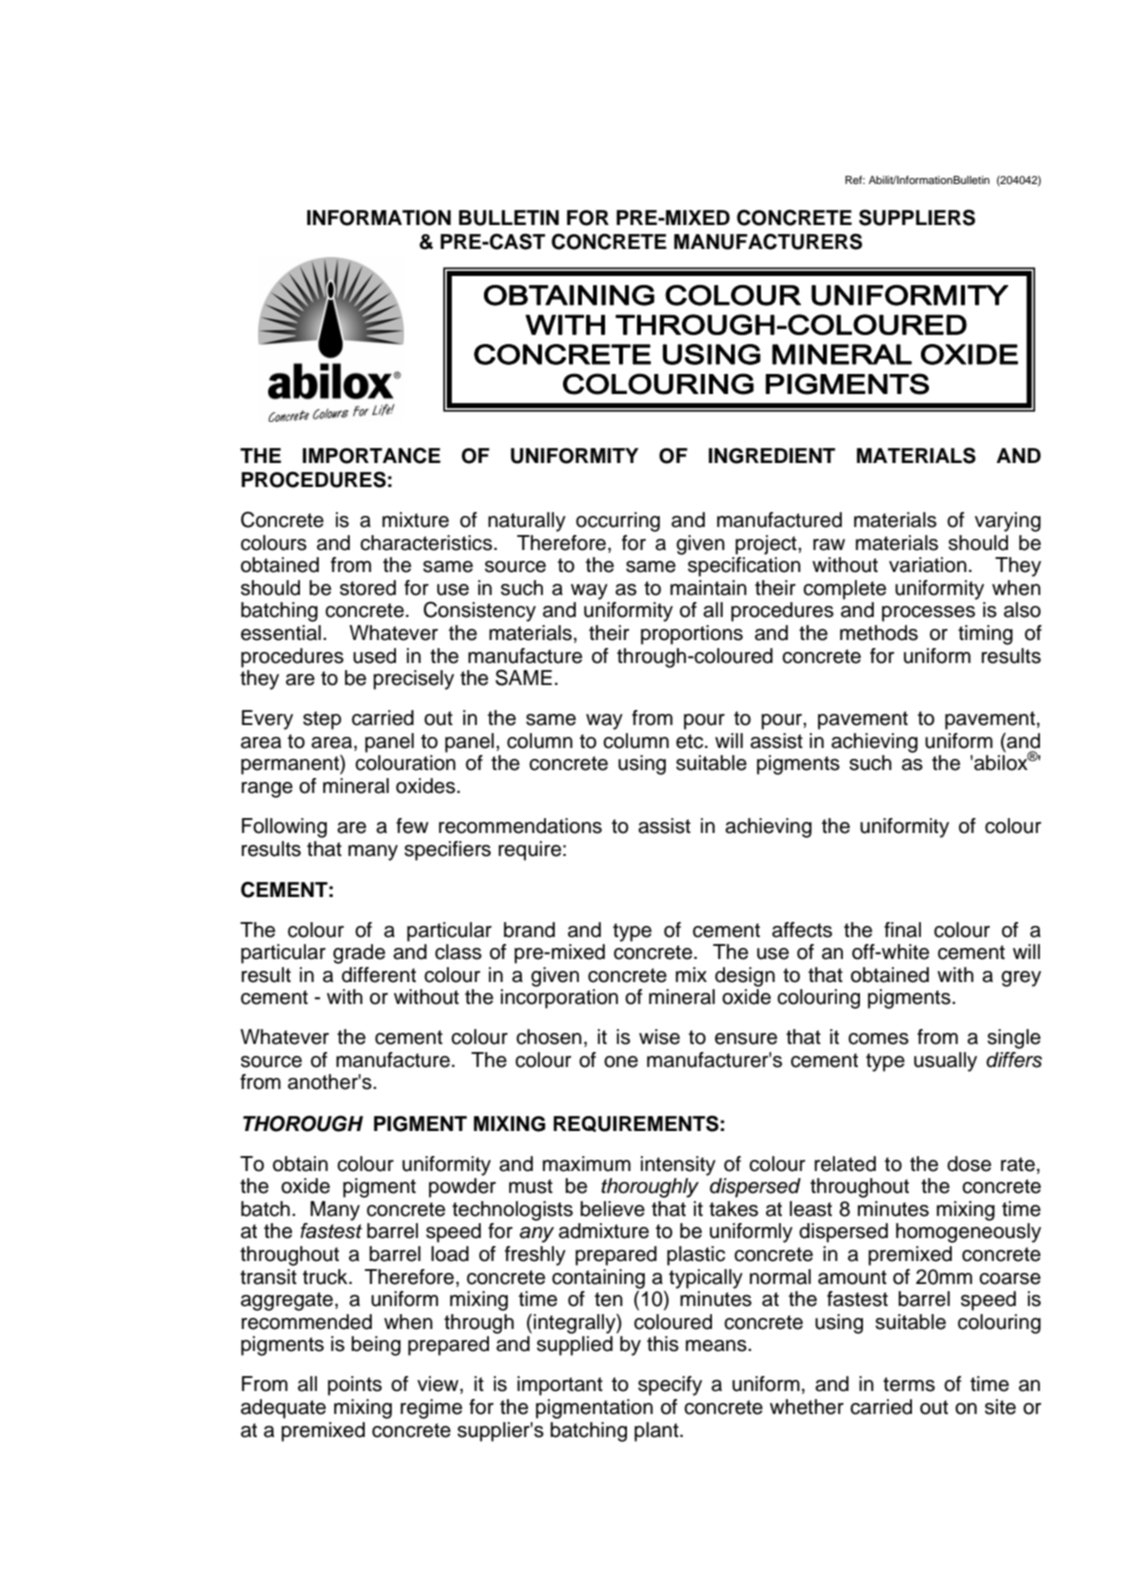  What do you see at coordinates (372, 455) in the page?
I see `IMPORTANCE` at bounding box center [372, 455].
